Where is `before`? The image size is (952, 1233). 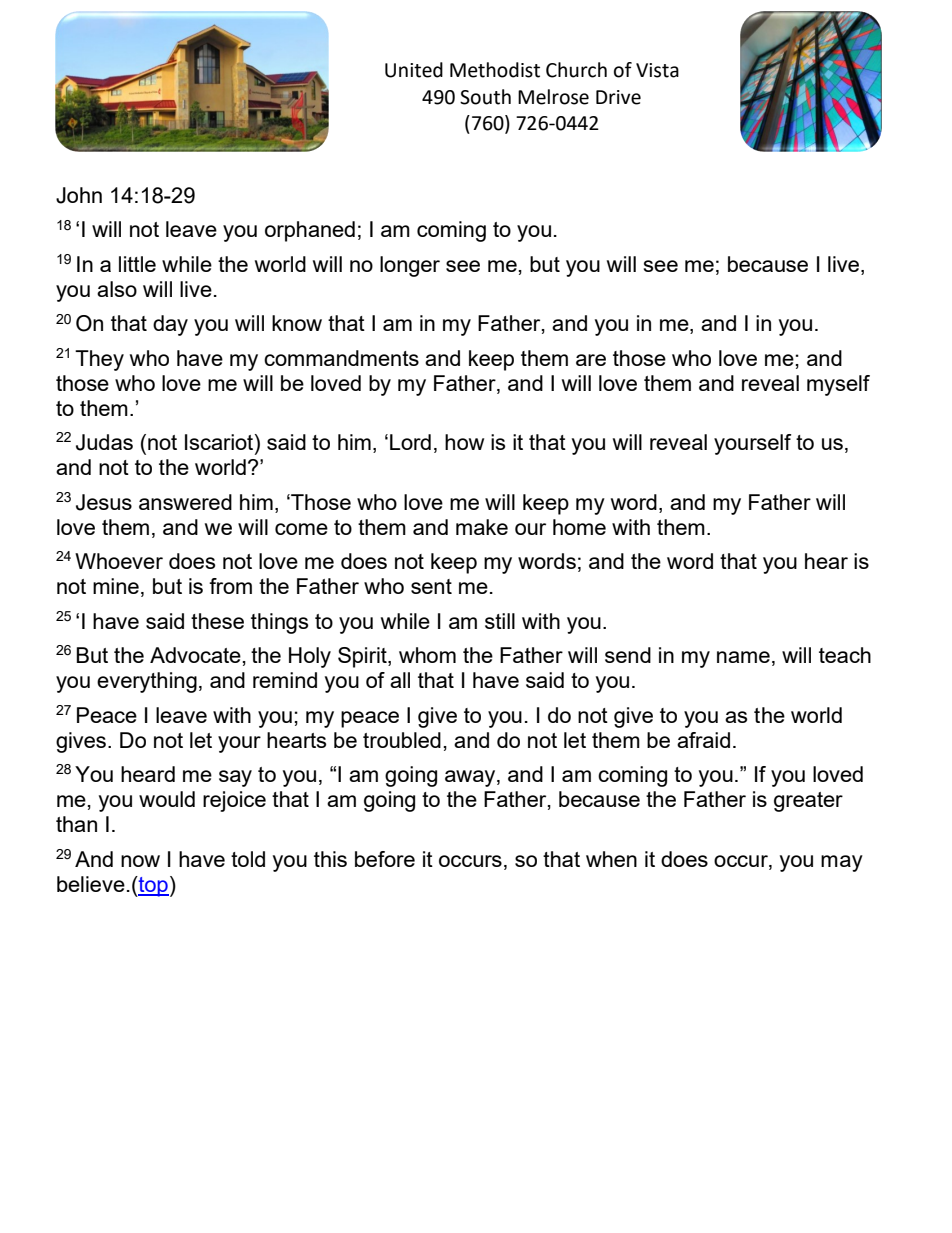
before is located at coordinates (385, 859).
